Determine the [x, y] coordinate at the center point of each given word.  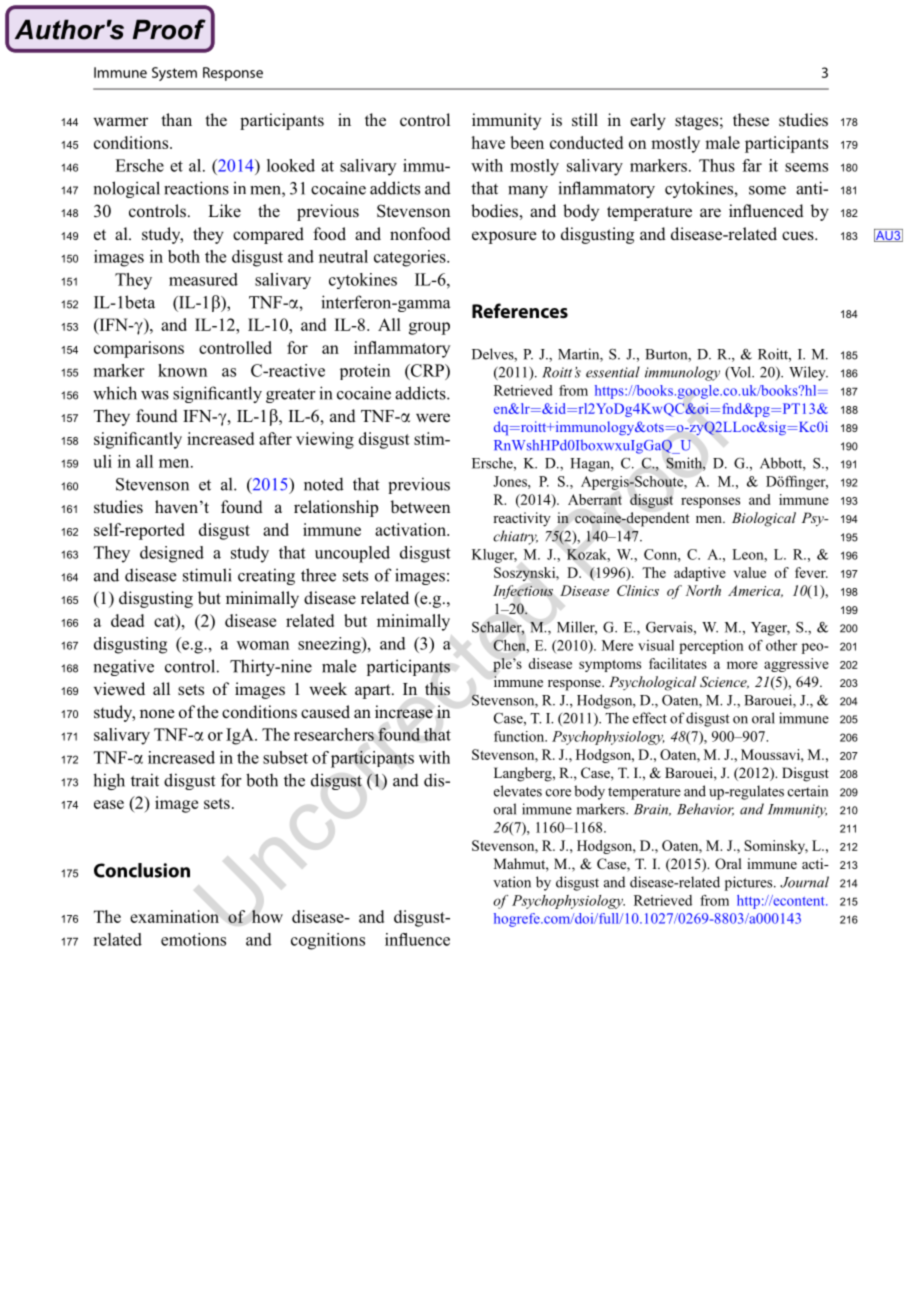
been [527, 142]
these [751, 119]
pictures [750, 883]
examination [174, 916]
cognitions [328, 941]
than [176, 119]
